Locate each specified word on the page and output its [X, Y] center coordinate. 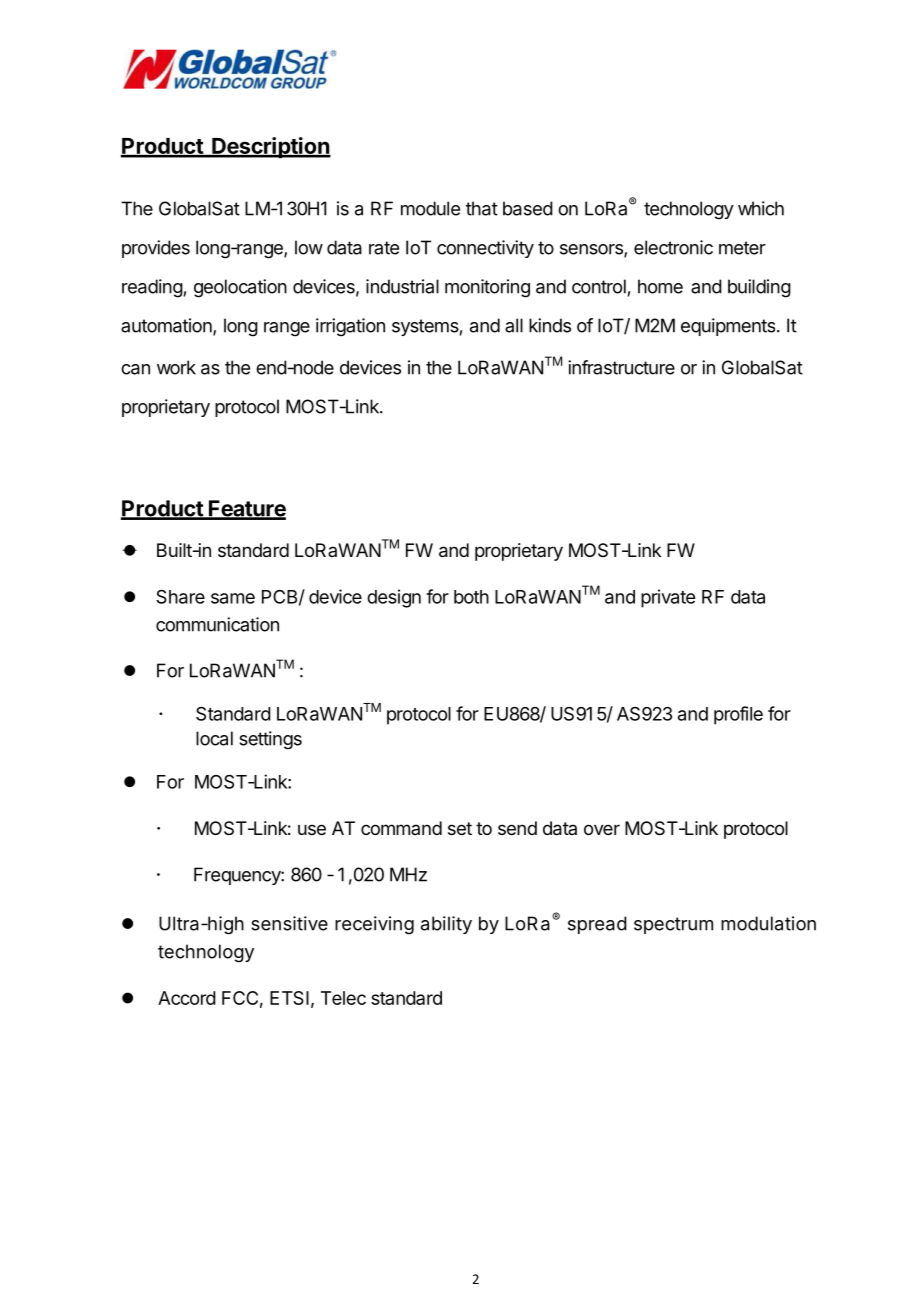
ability [446, 925]
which [761, 208]
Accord [187, 998]
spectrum [673, 925]
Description [270, 148]
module [430, 208]
